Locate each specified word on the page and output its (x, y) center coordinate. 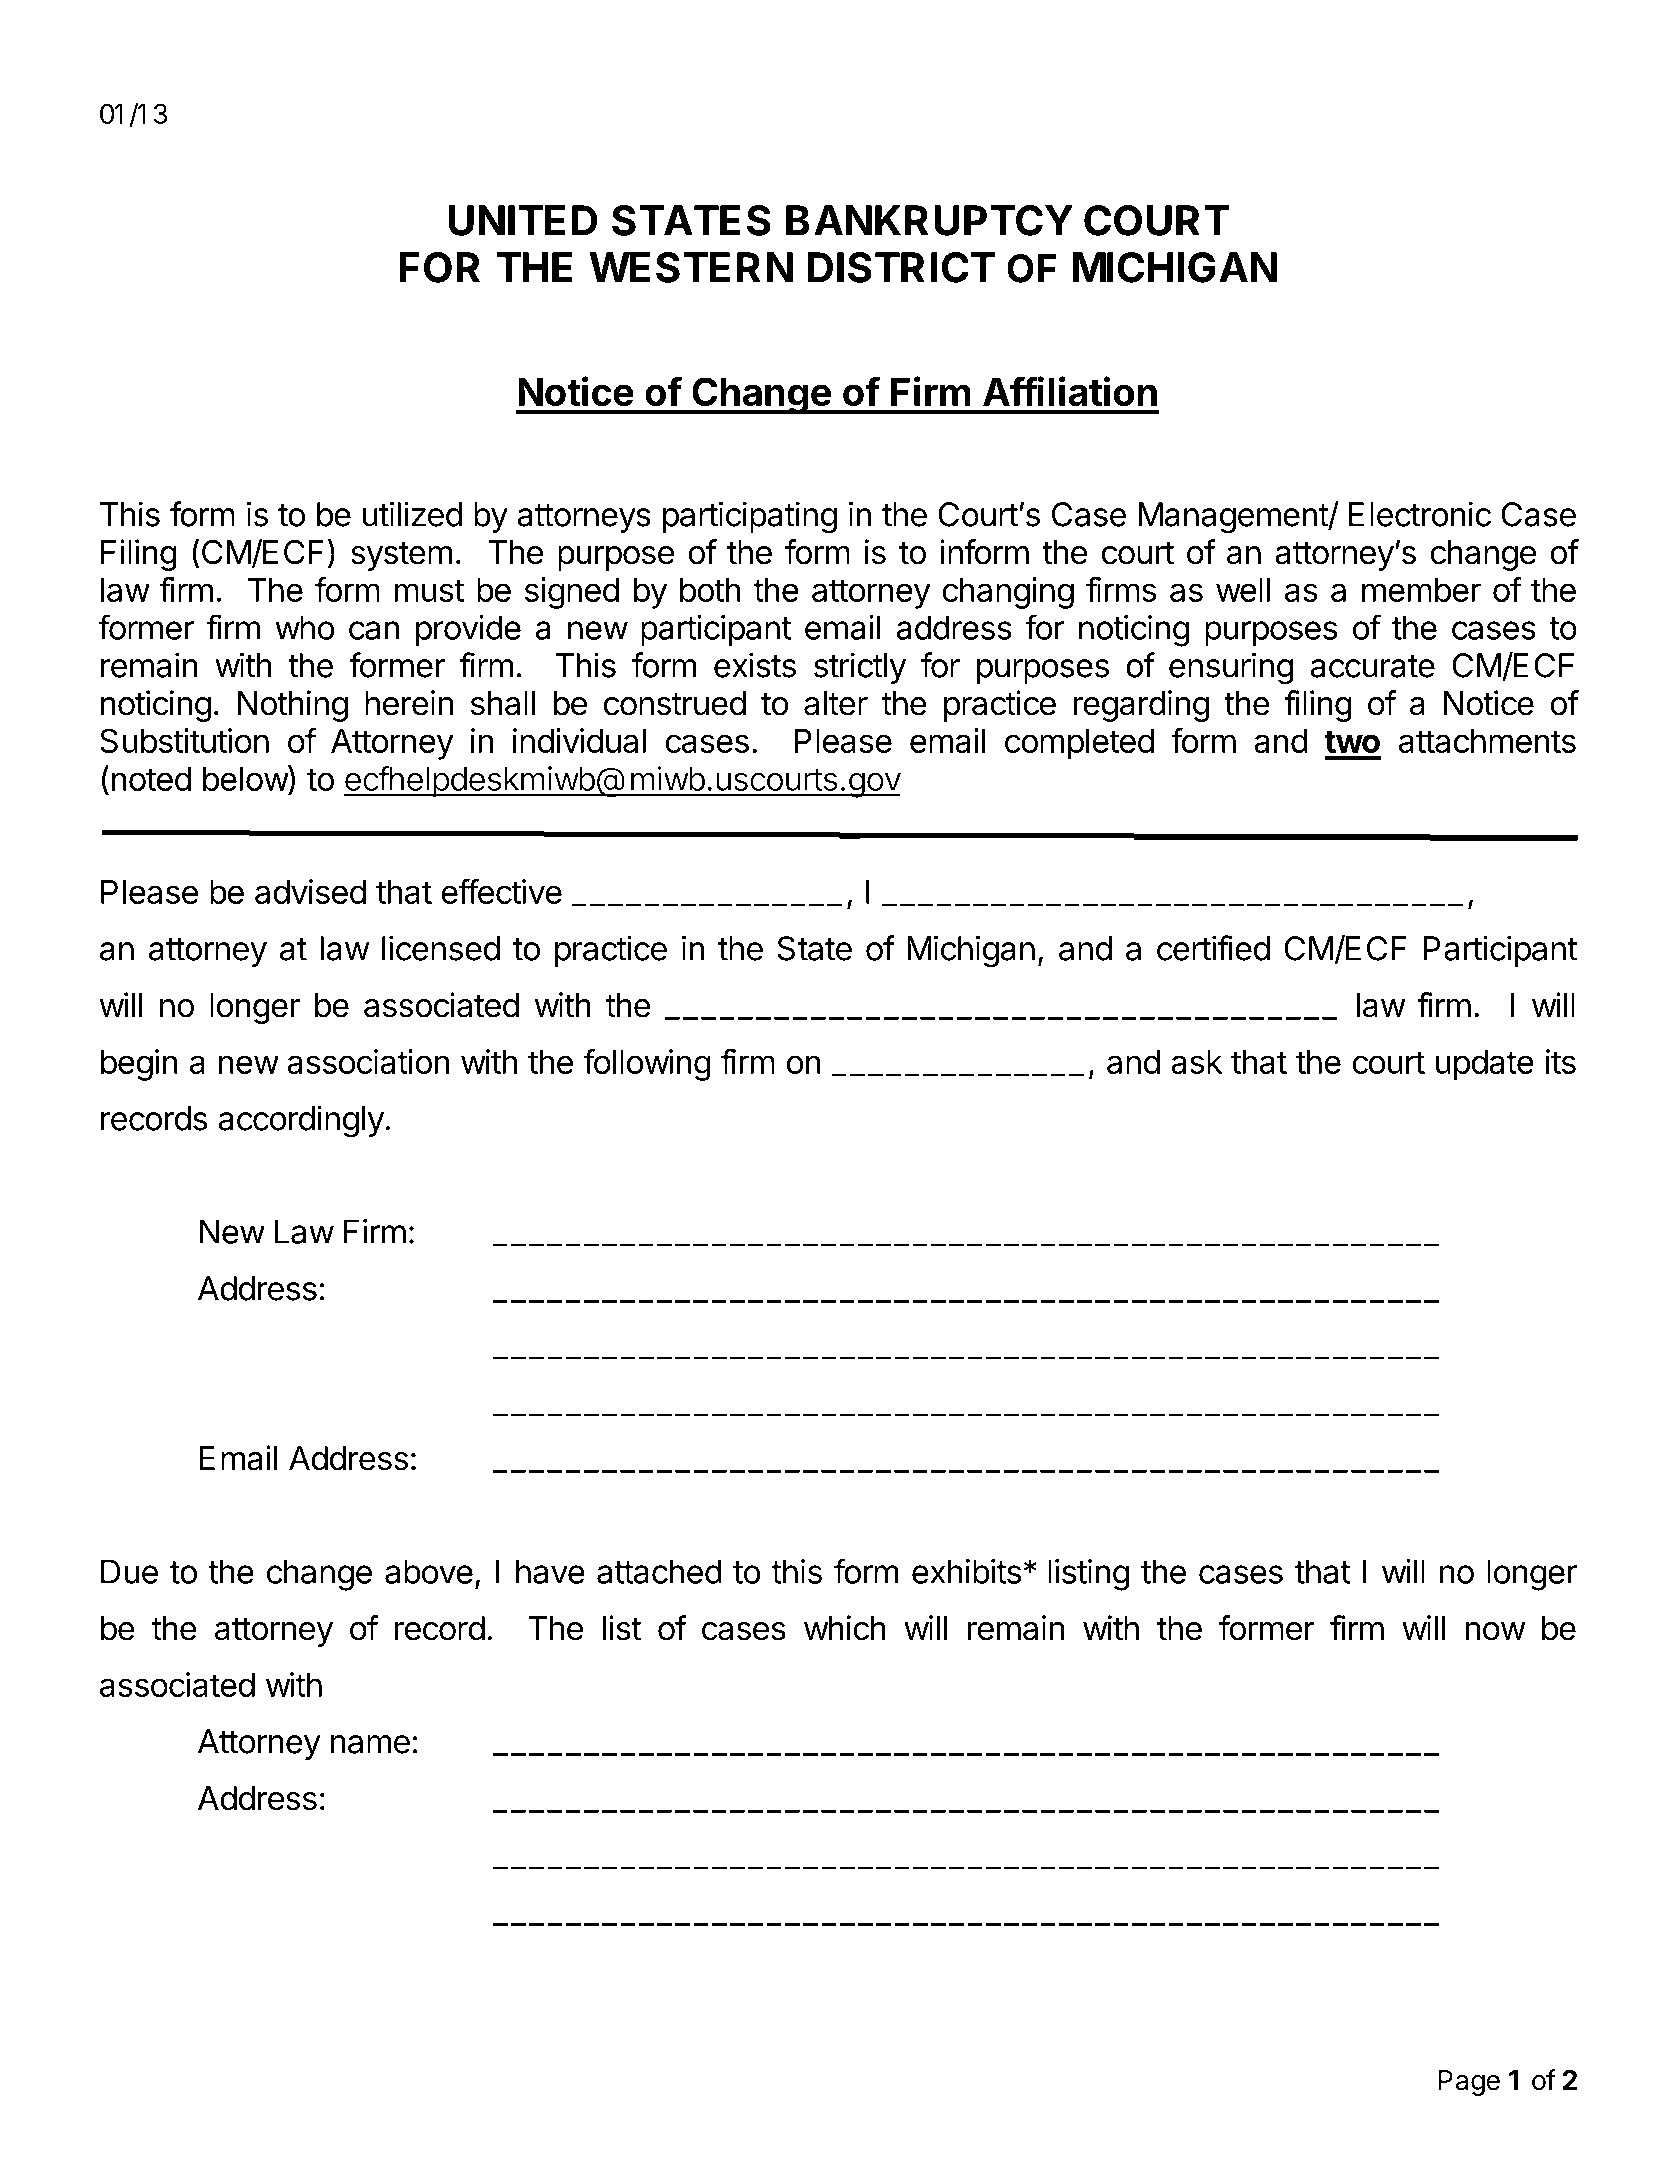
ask (1196, 1062)
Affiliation (1070, 391)
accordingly (301, 1121)
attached (659, 1571)
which (845, 1628)
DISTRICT (902, 267)
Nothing (293, 706)
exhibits (966, 1571)
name (370, 1744)
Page (1469, 2083)
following (647, 1065)
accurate (1372, 666)
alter (836, 703)
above (429, 1571)
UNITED (523, 220)
